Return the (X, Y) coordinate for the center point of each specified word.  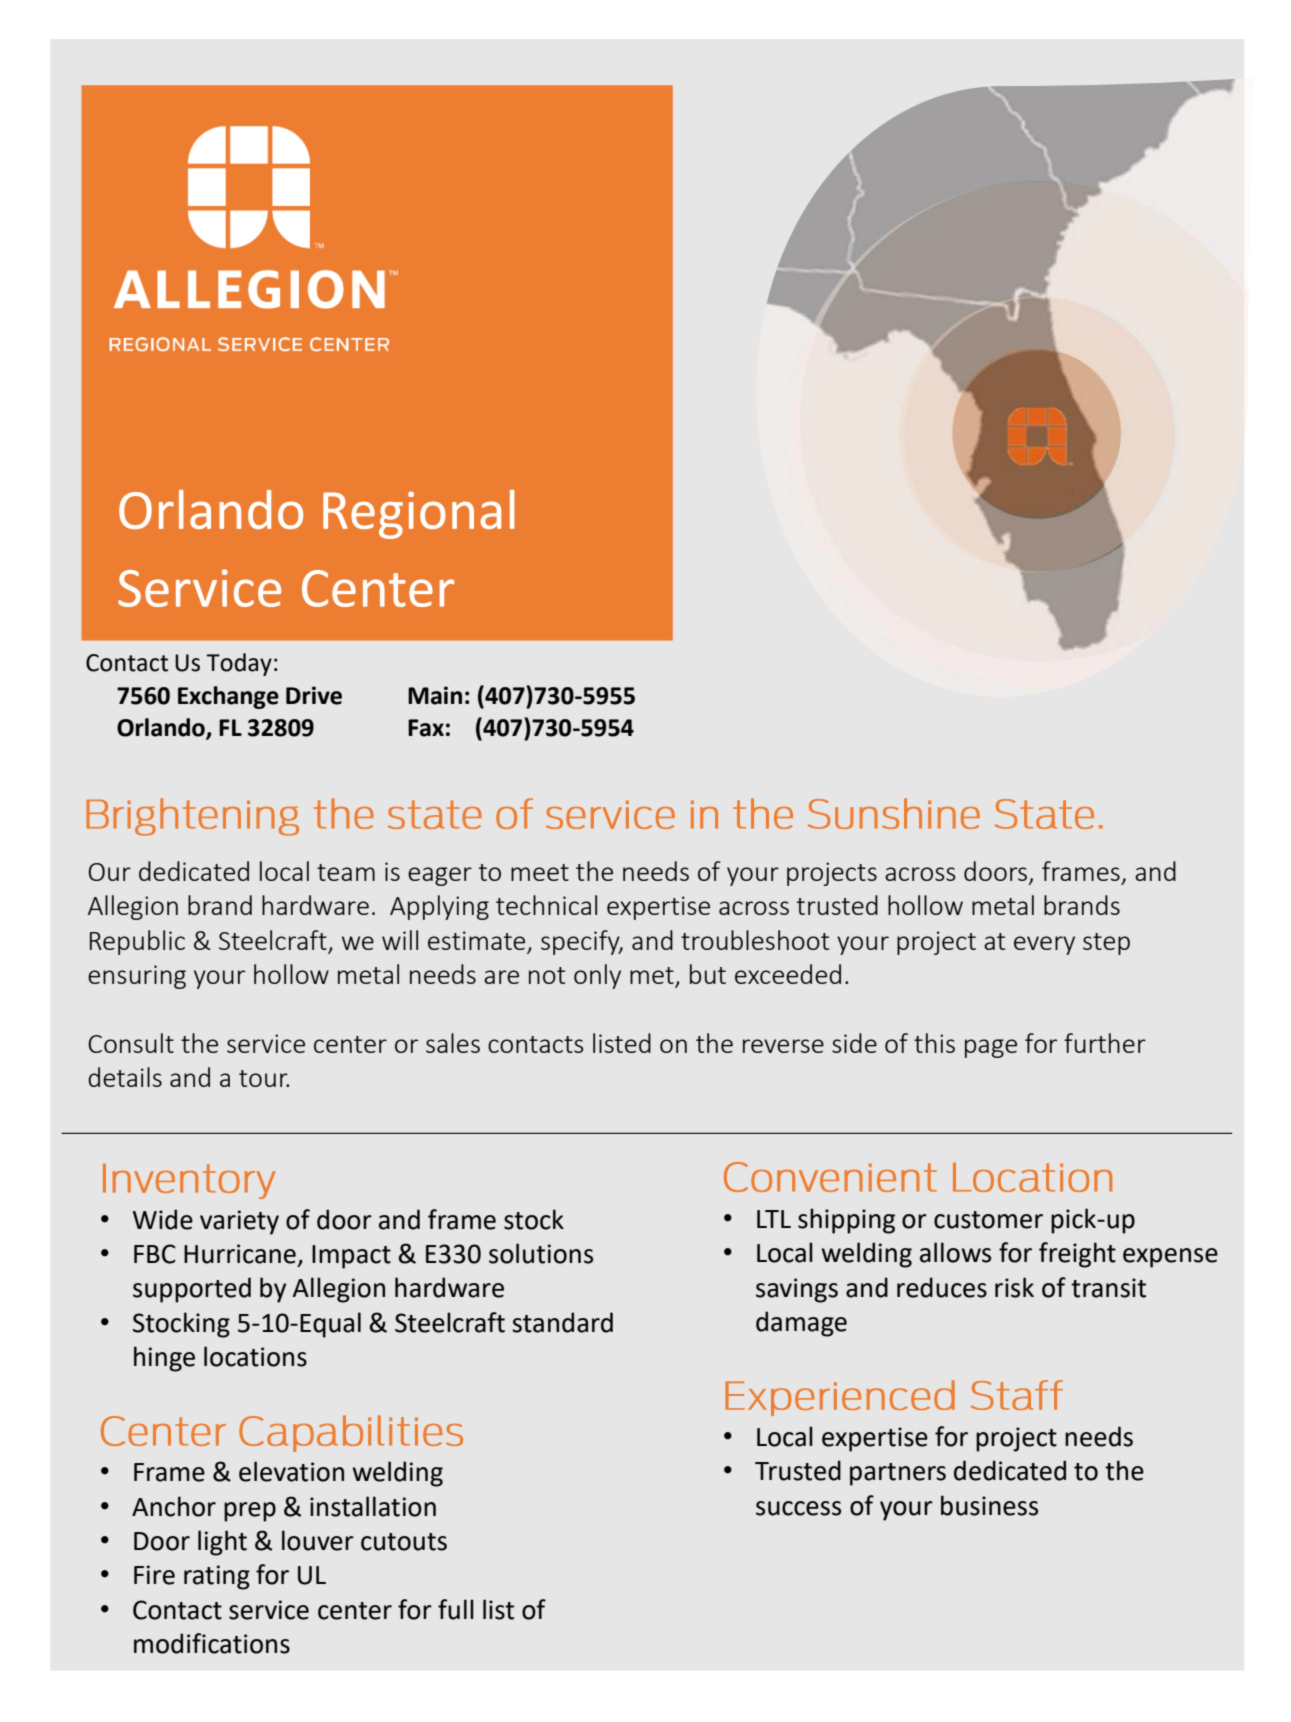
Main (435, 695)
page (991, 1048)
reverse (783, 1046)
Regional (418, 514)
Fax (426, 728)
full (456, 1609)
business (989, 1505)
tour (264, 1078)
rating (217, 1577)
